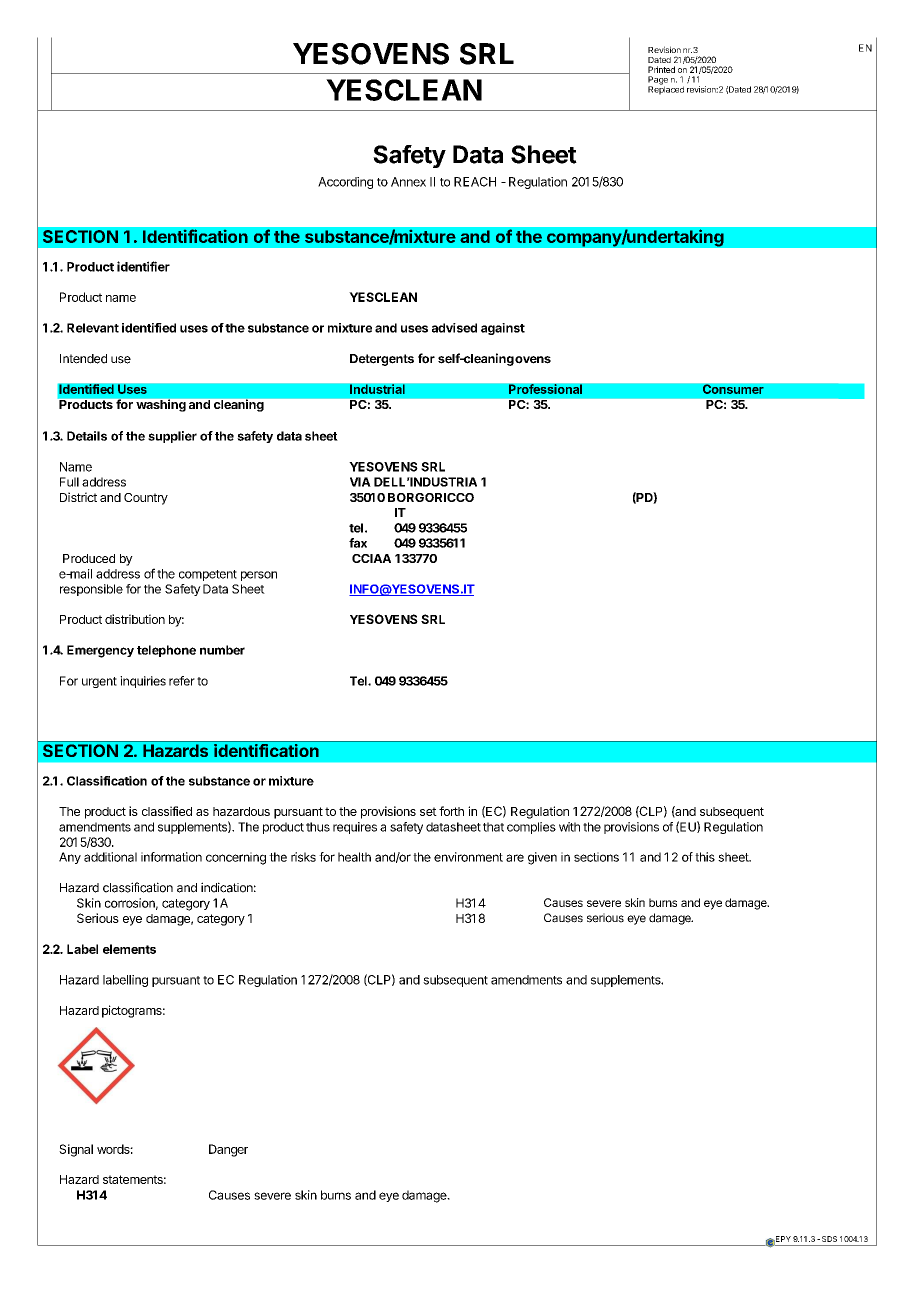  What do you see at coordinates (666, 89) in the document?
I see `Replaced` at bounding box center [666, 89].
